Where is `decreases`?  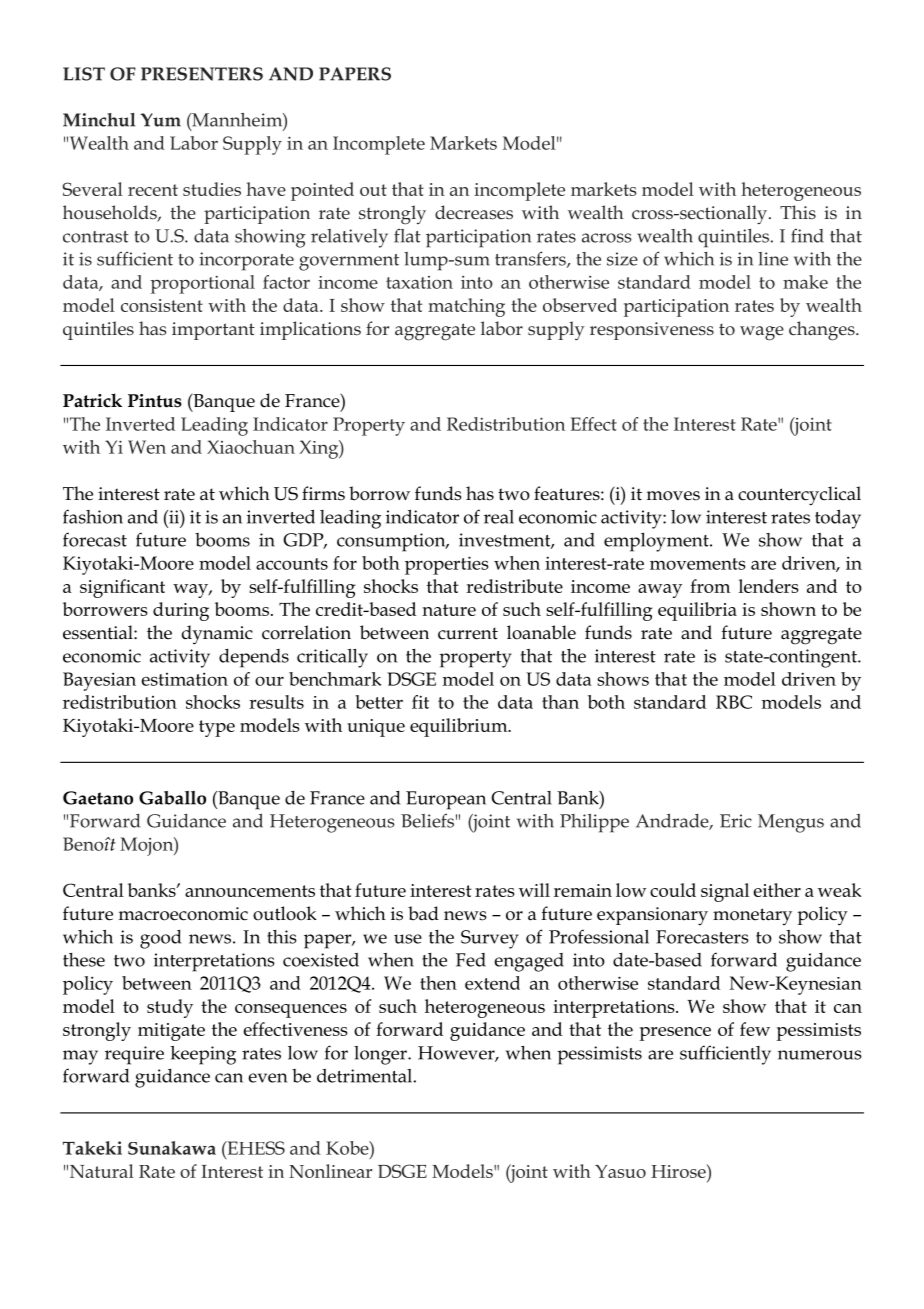
decreases is located at coordinates (474, 212).
